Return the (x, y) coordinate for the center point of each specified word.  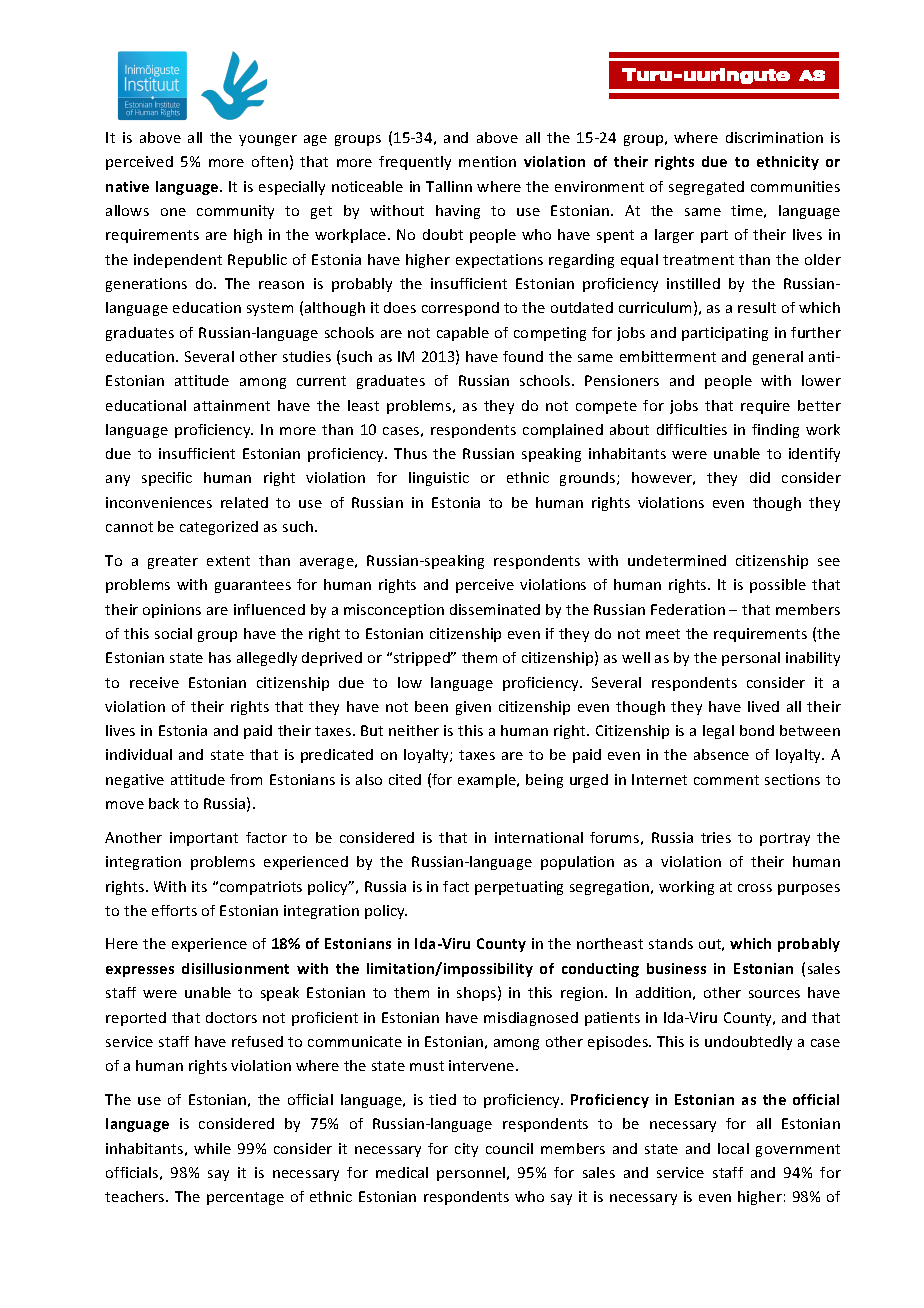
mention (487, 161)
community (235, 212)
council (509, 1148)
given (473, 708)
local (733, 1148)
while (212, 1148)
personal (751, 659)
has (220, 657)
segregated (706, 188)
